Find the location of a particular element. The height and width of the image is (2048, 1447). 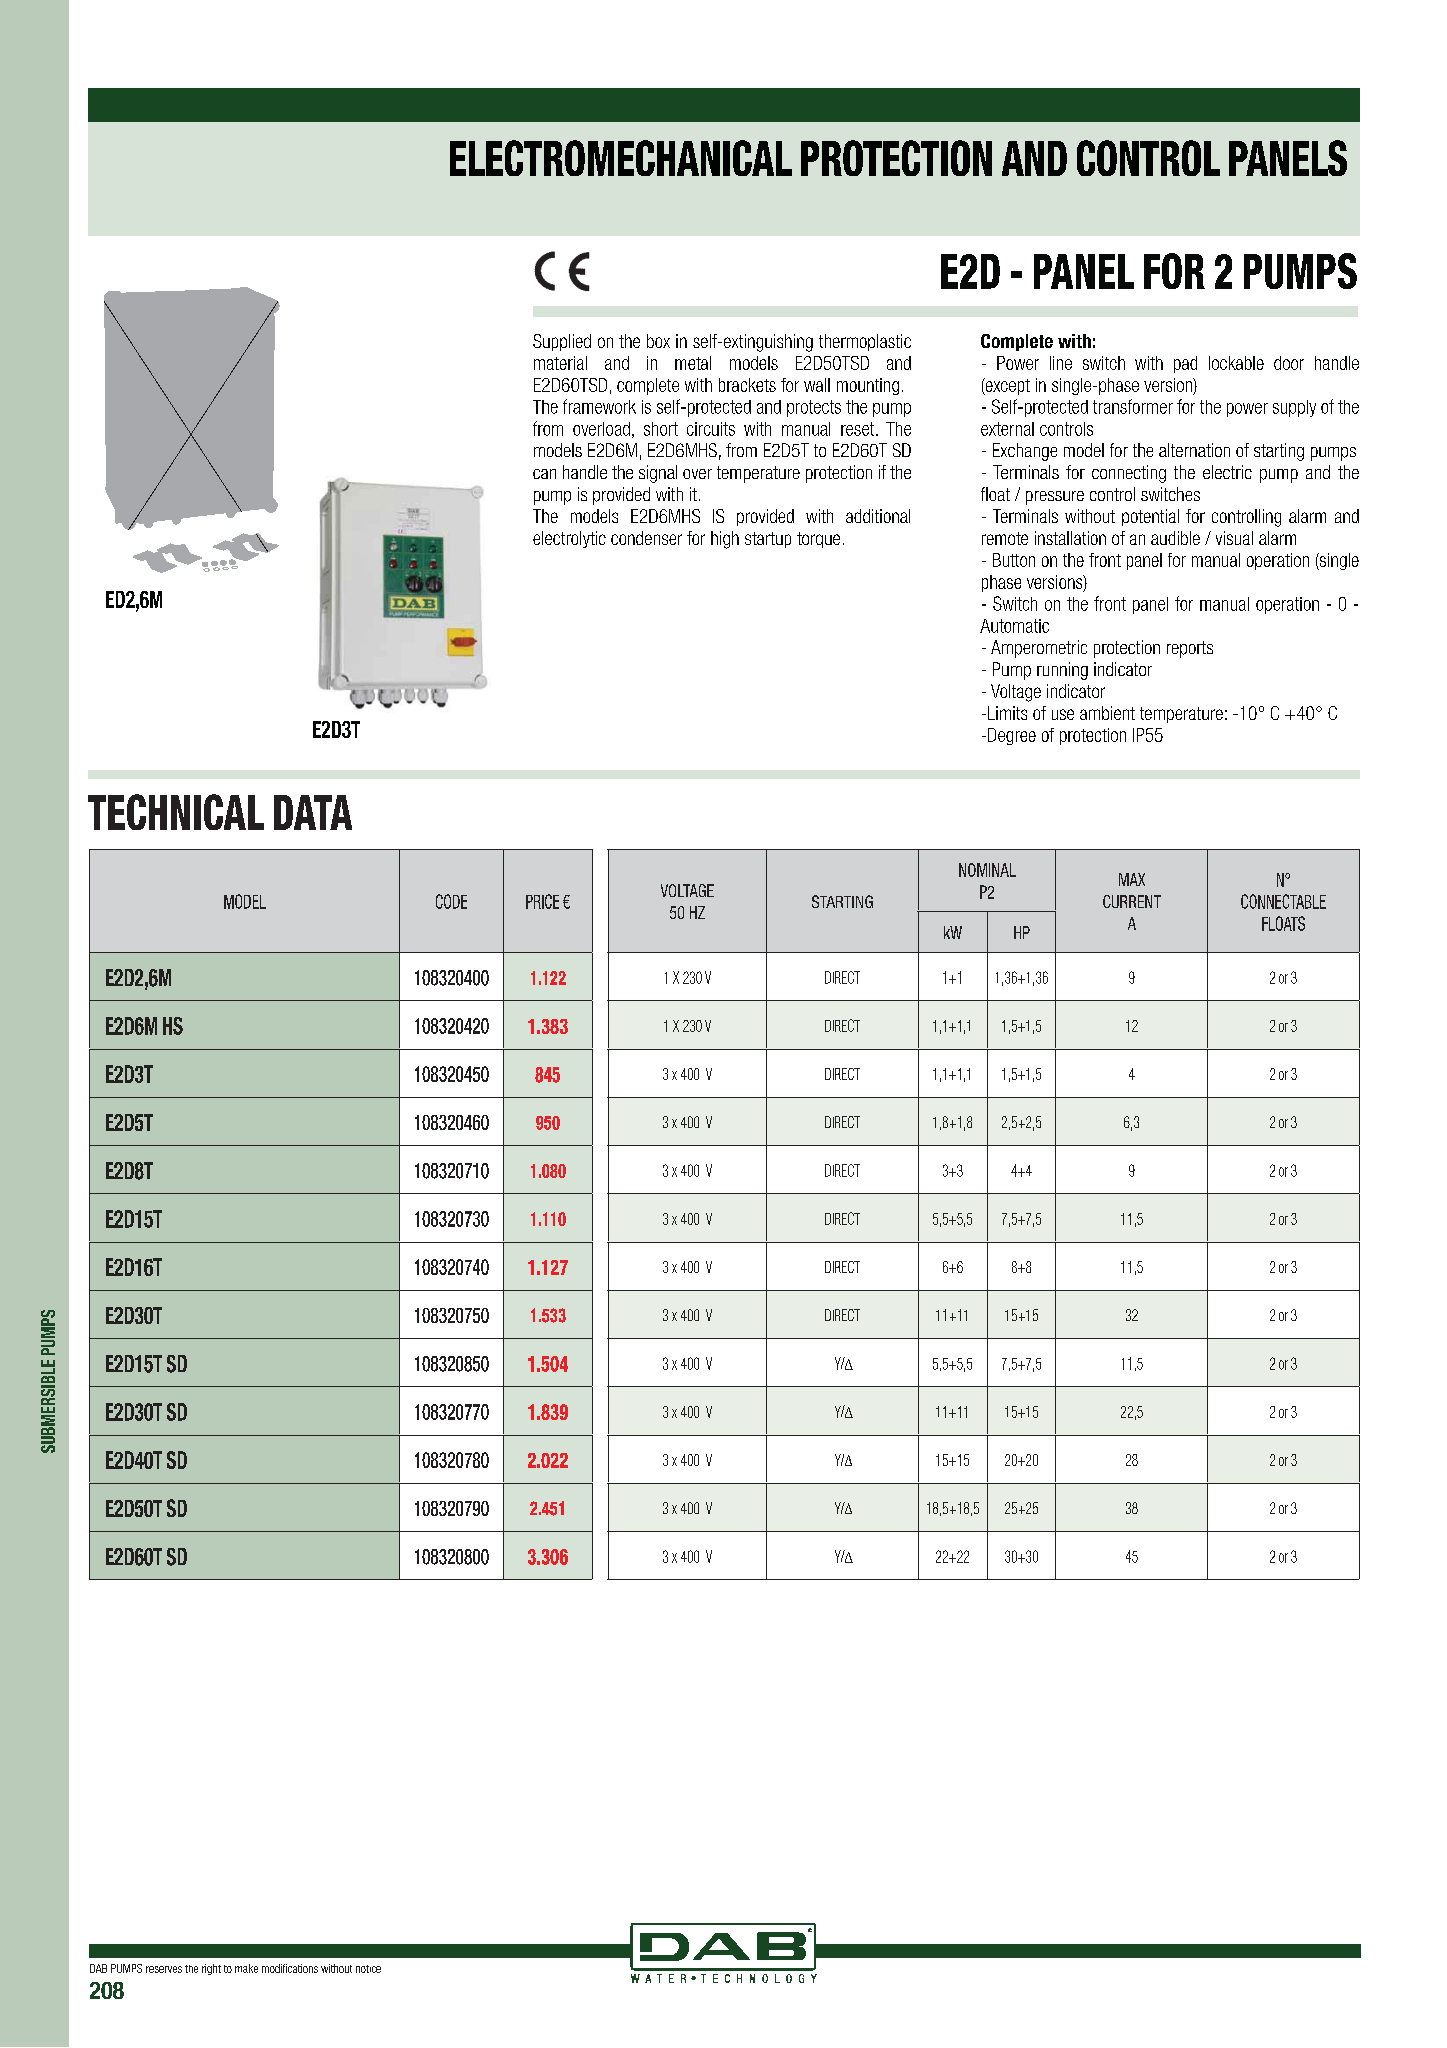

TECHNICAL is located at coordinates (176, 812).
